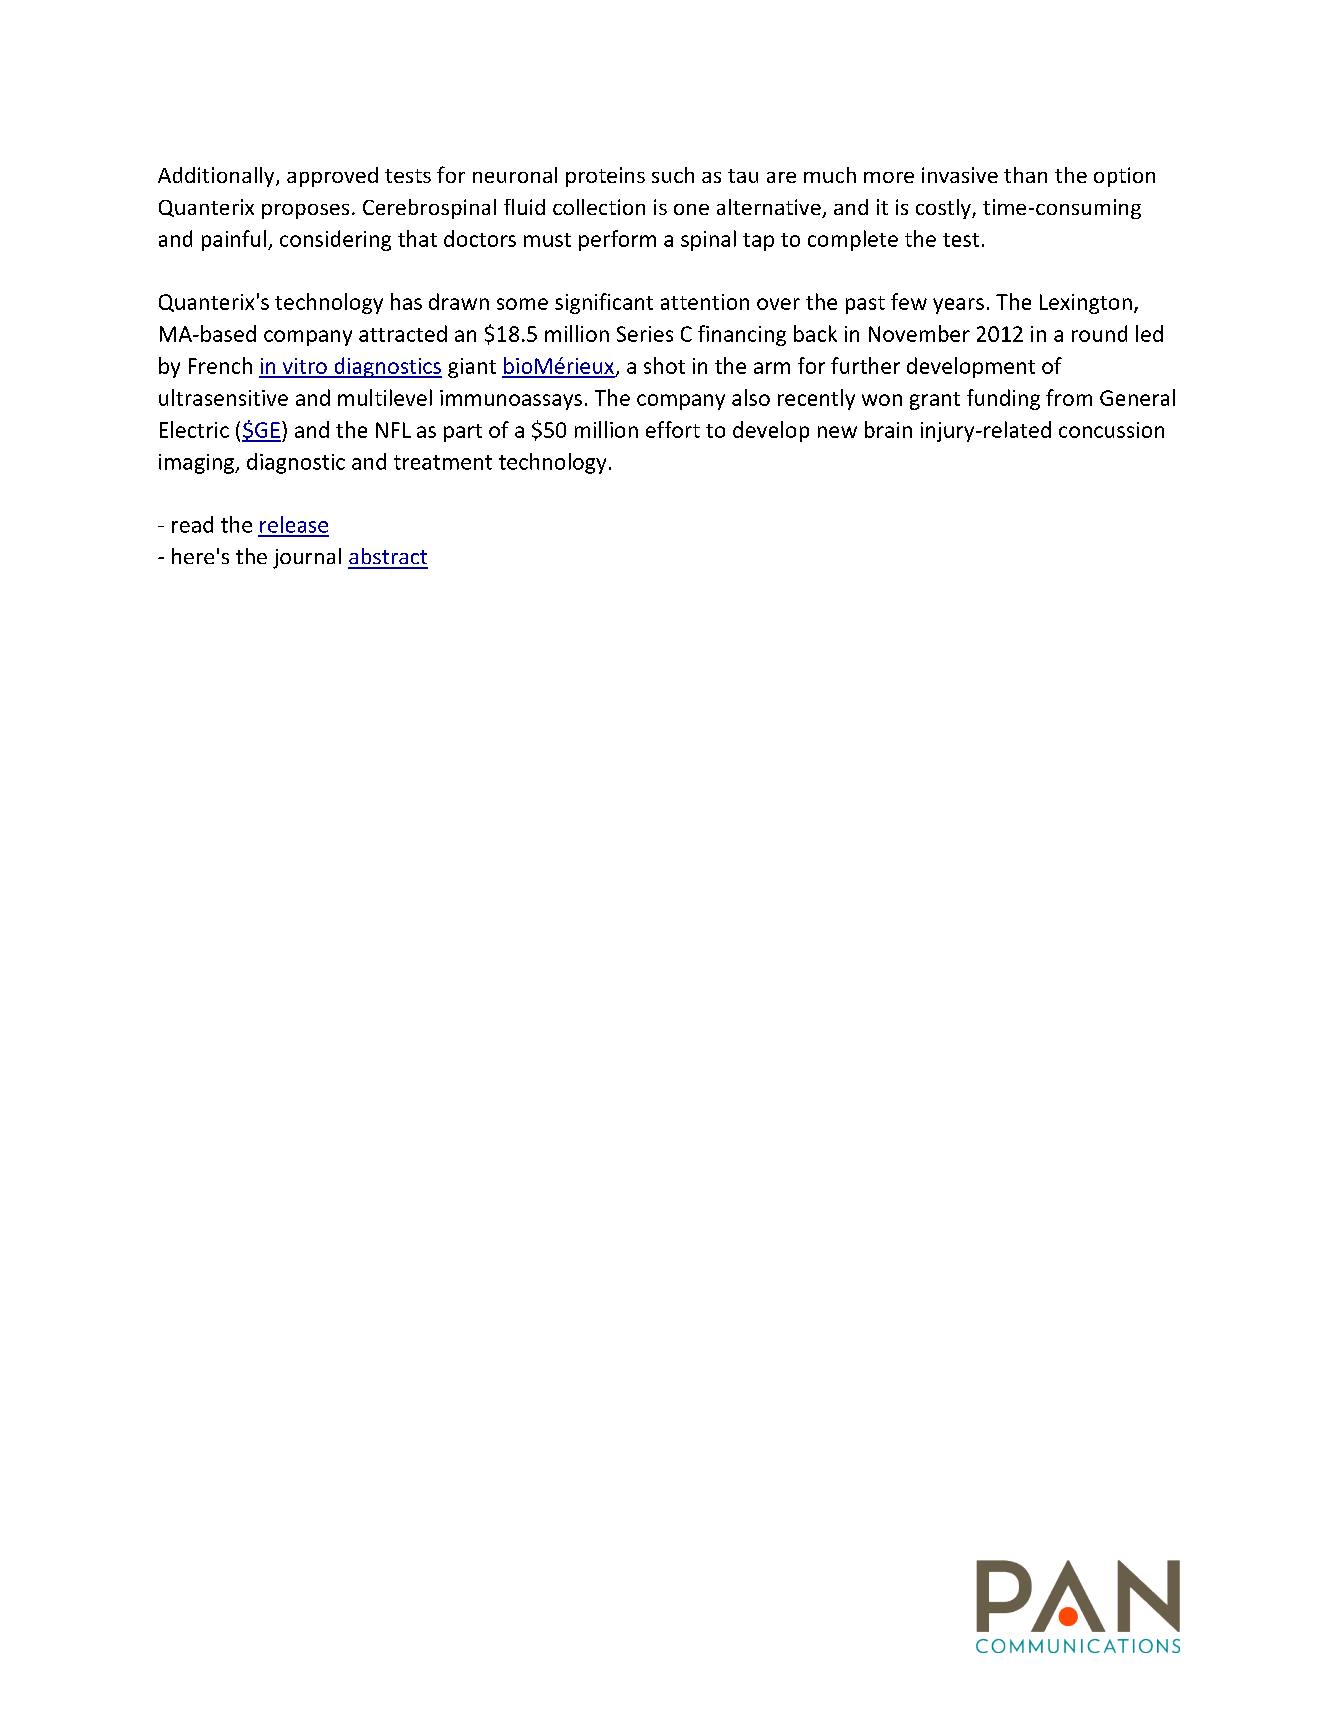 This page has height=1732, width=1338. I want to click on concussion, so click(1111, 430).
